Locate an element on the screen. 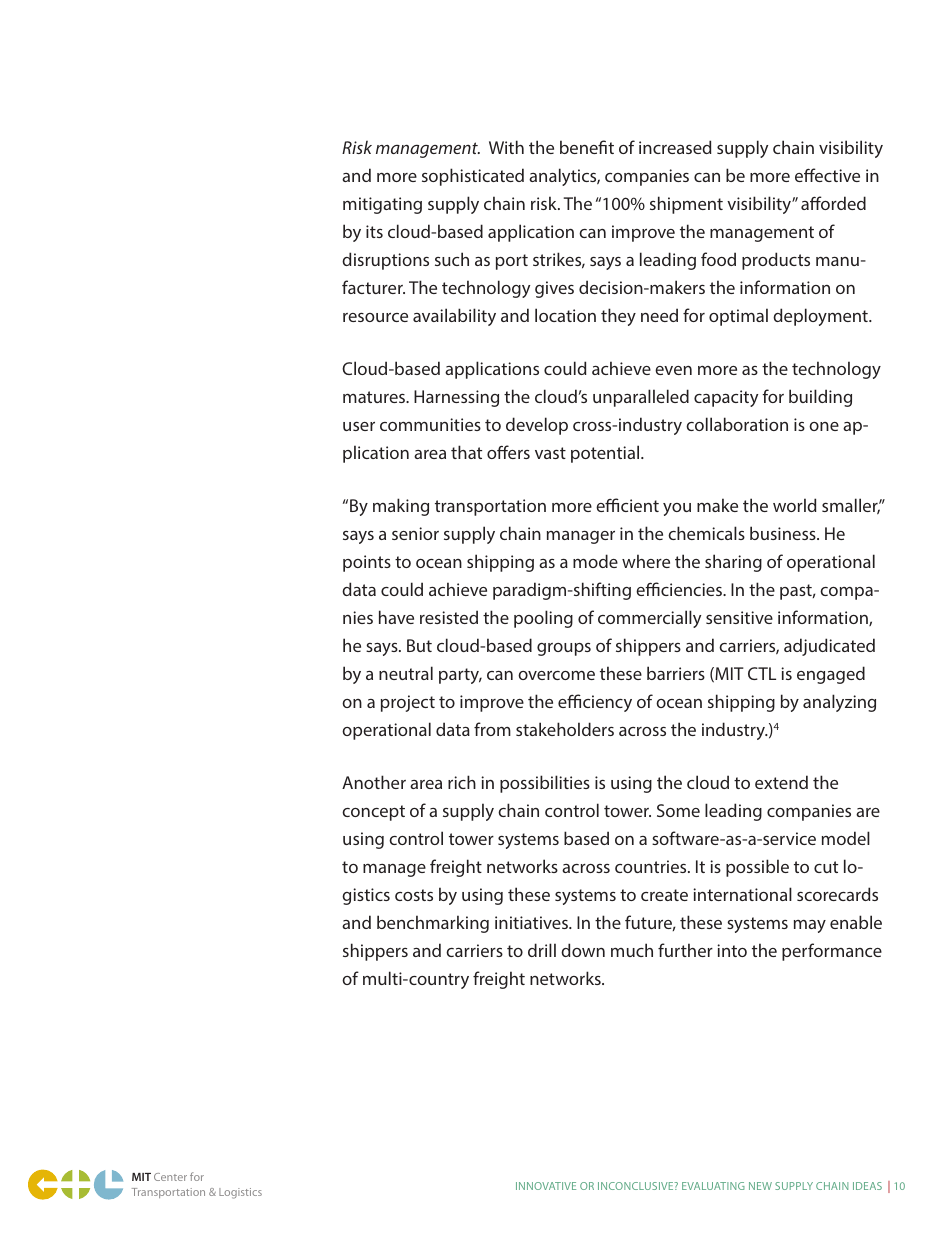 This screenshot has height=1233, width=952. effective is located at coordinates (827, 175).
